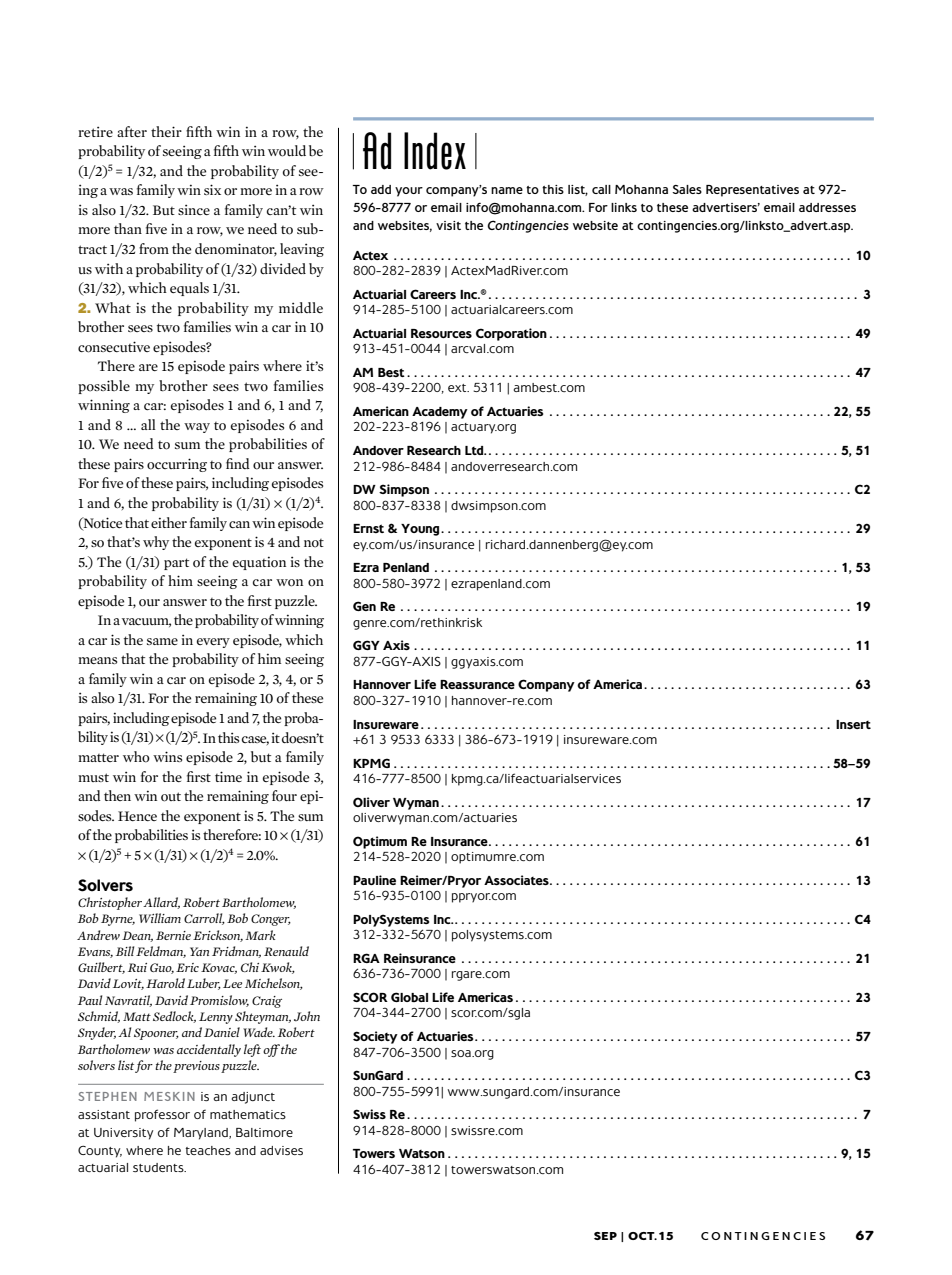 The image size is (952, 1275). What do you see at coordinates (605, 1236) in the document?
I see `SEP` at bounding box center [605, 1236].
